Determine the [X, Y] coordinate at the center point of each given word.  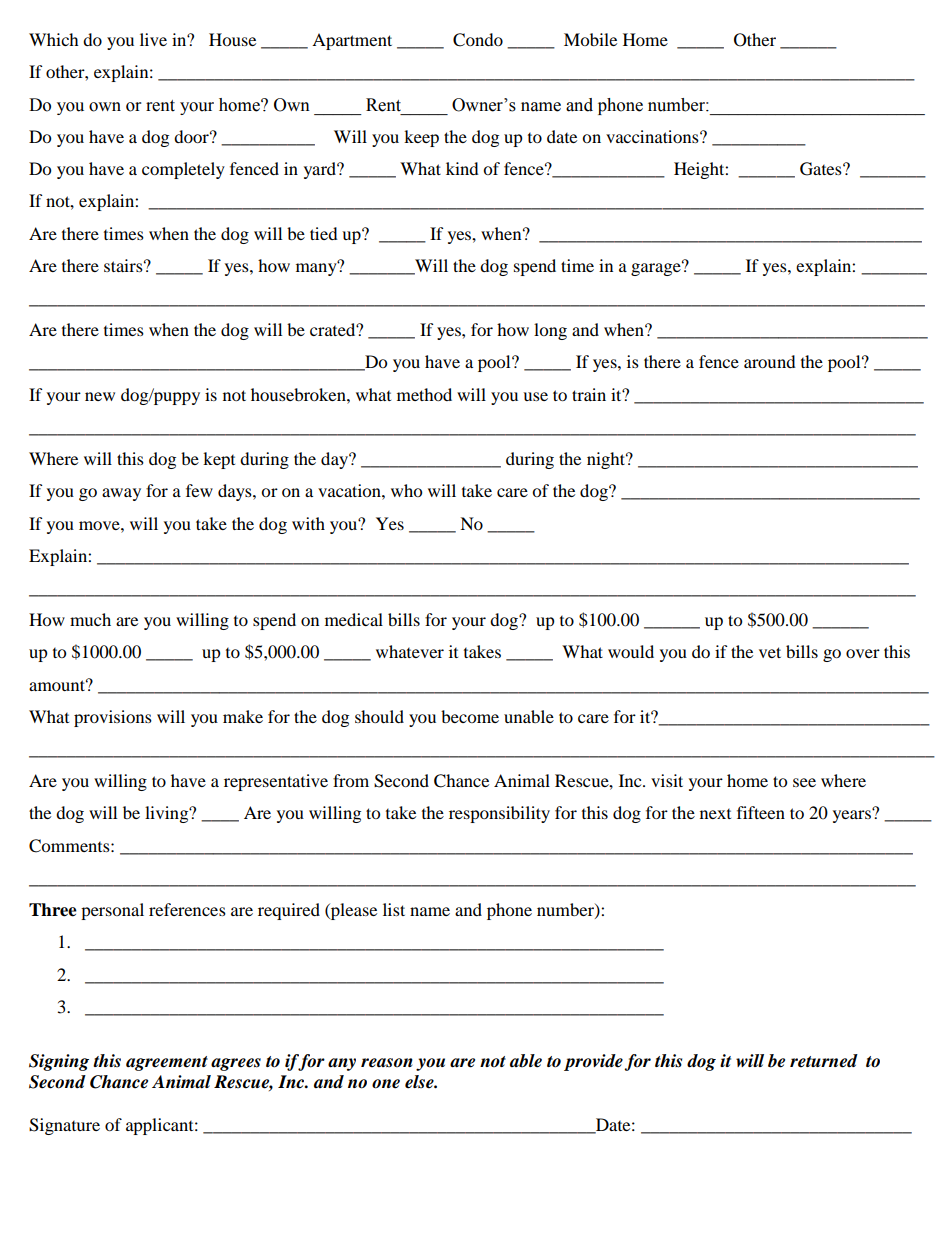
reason [387, 1063]
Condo [478, 40]
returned [824, 1061]
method [424, 394]
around [770, 361]
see [804, 782]
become [470, 716]
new [100, 396]
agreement [167, 1063]
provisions [113, 718]
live [153, 39]
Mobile [590, 39]
